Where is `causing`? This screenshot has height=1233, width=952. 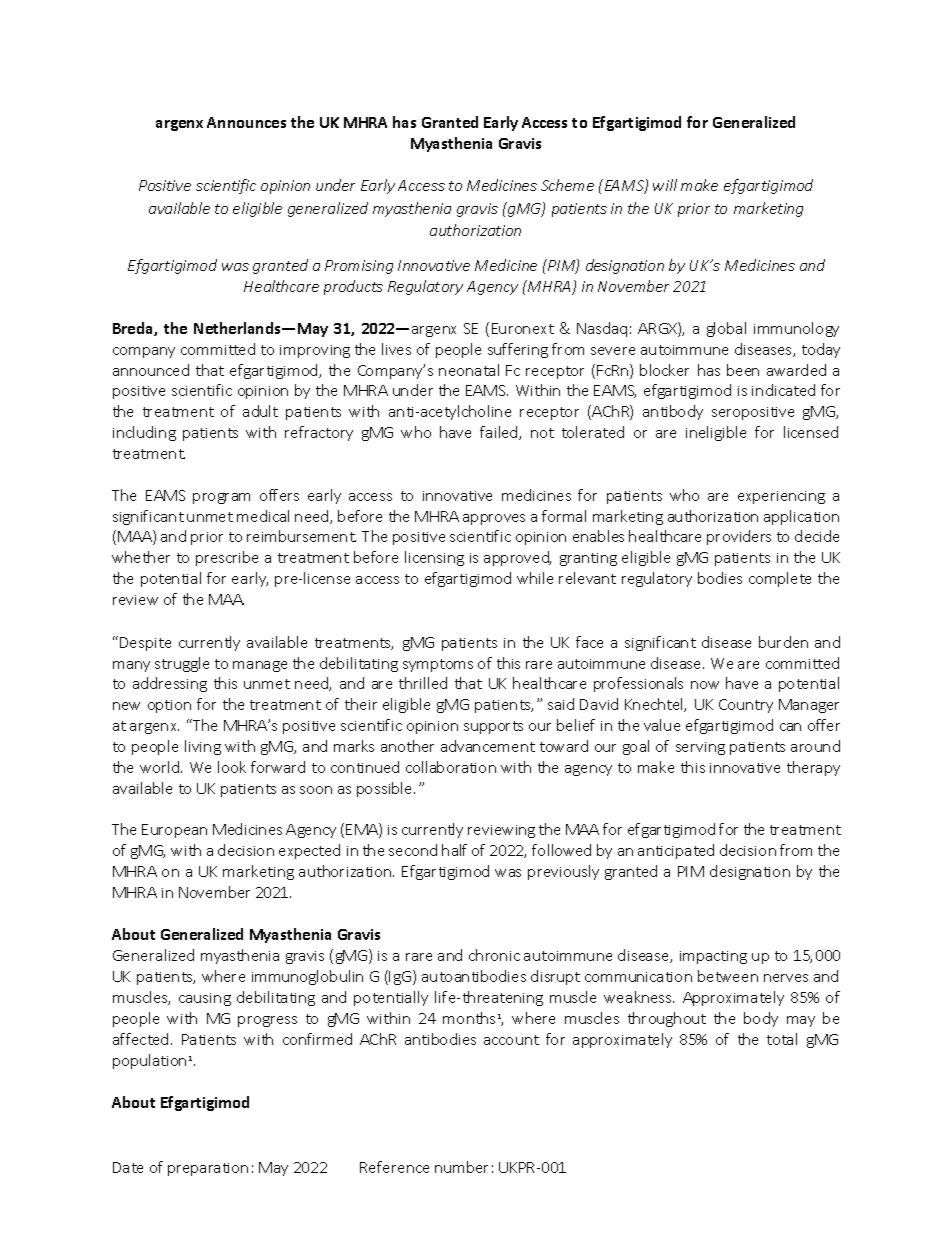
causing is located at coordinates (205, 999).
